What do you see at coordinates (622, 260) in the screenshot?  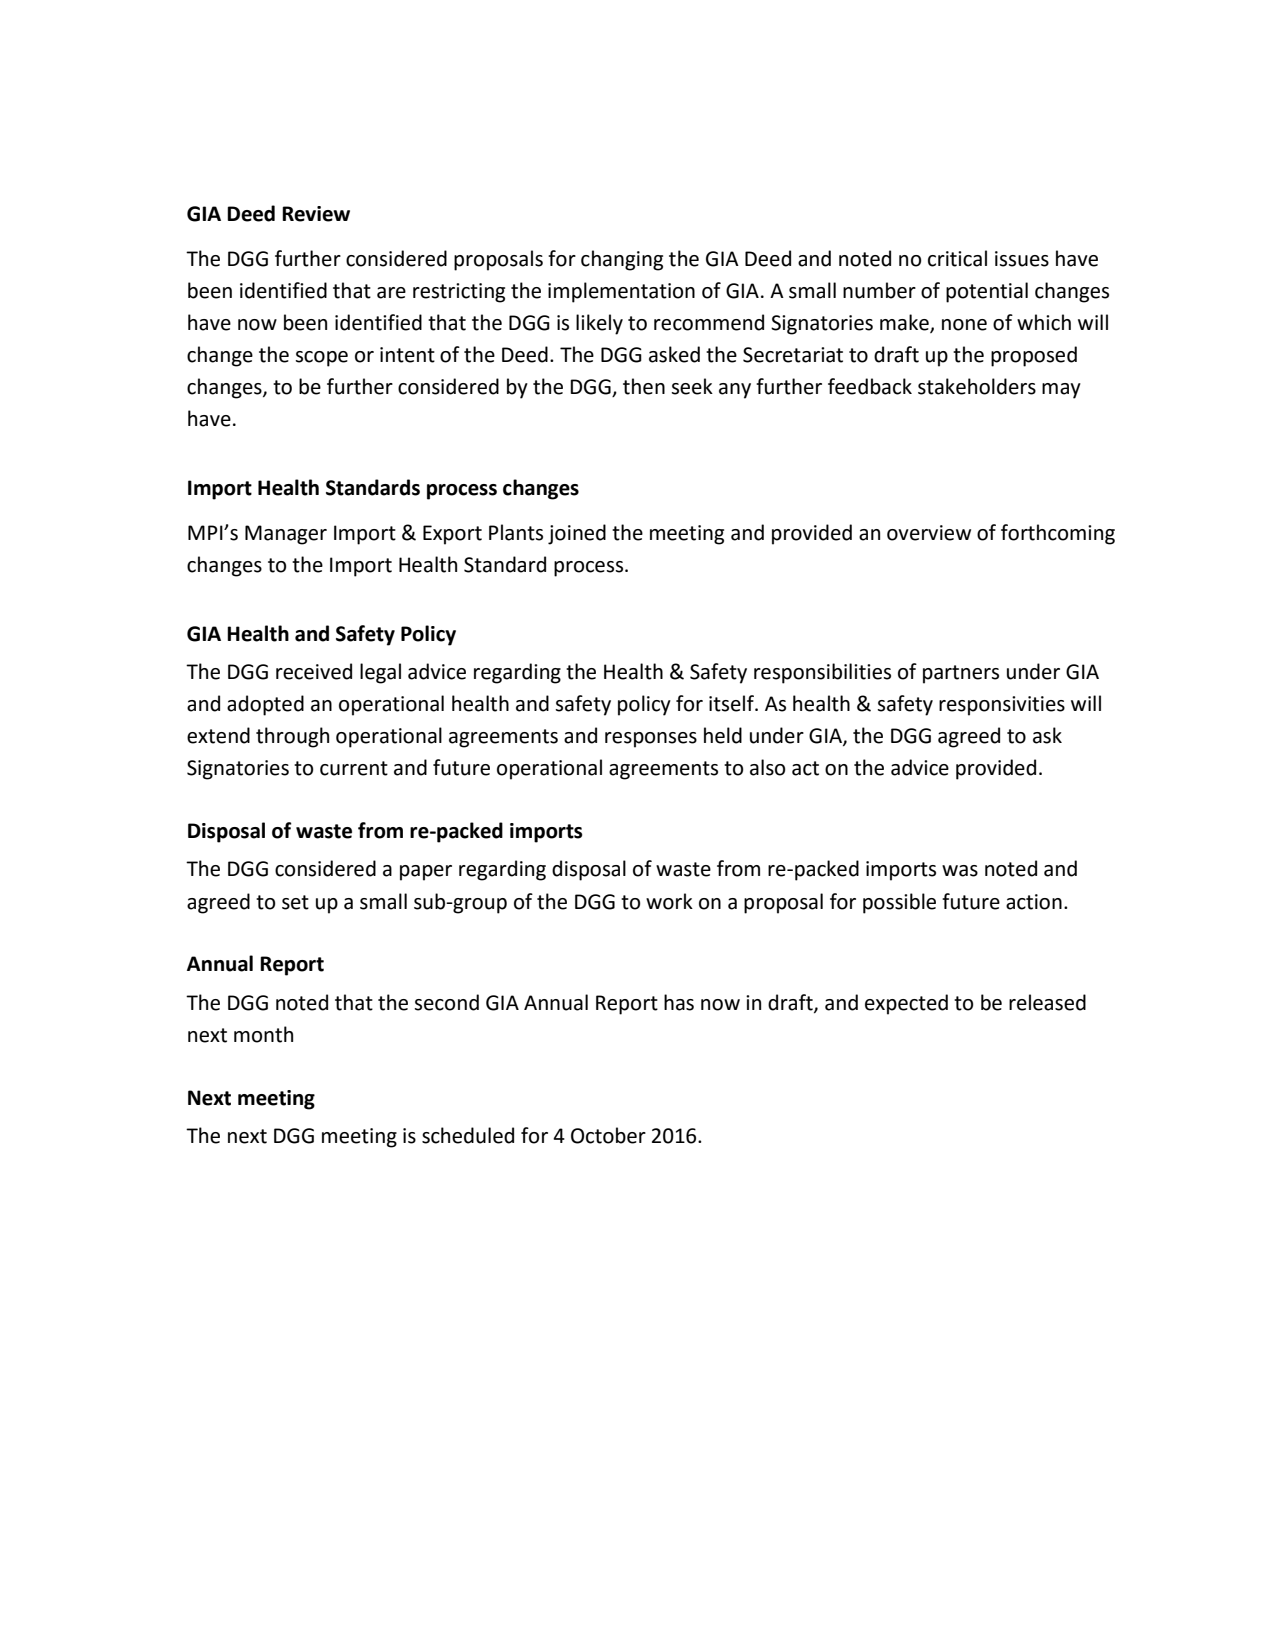 I see `changing` at bounding box center [622, 260].
